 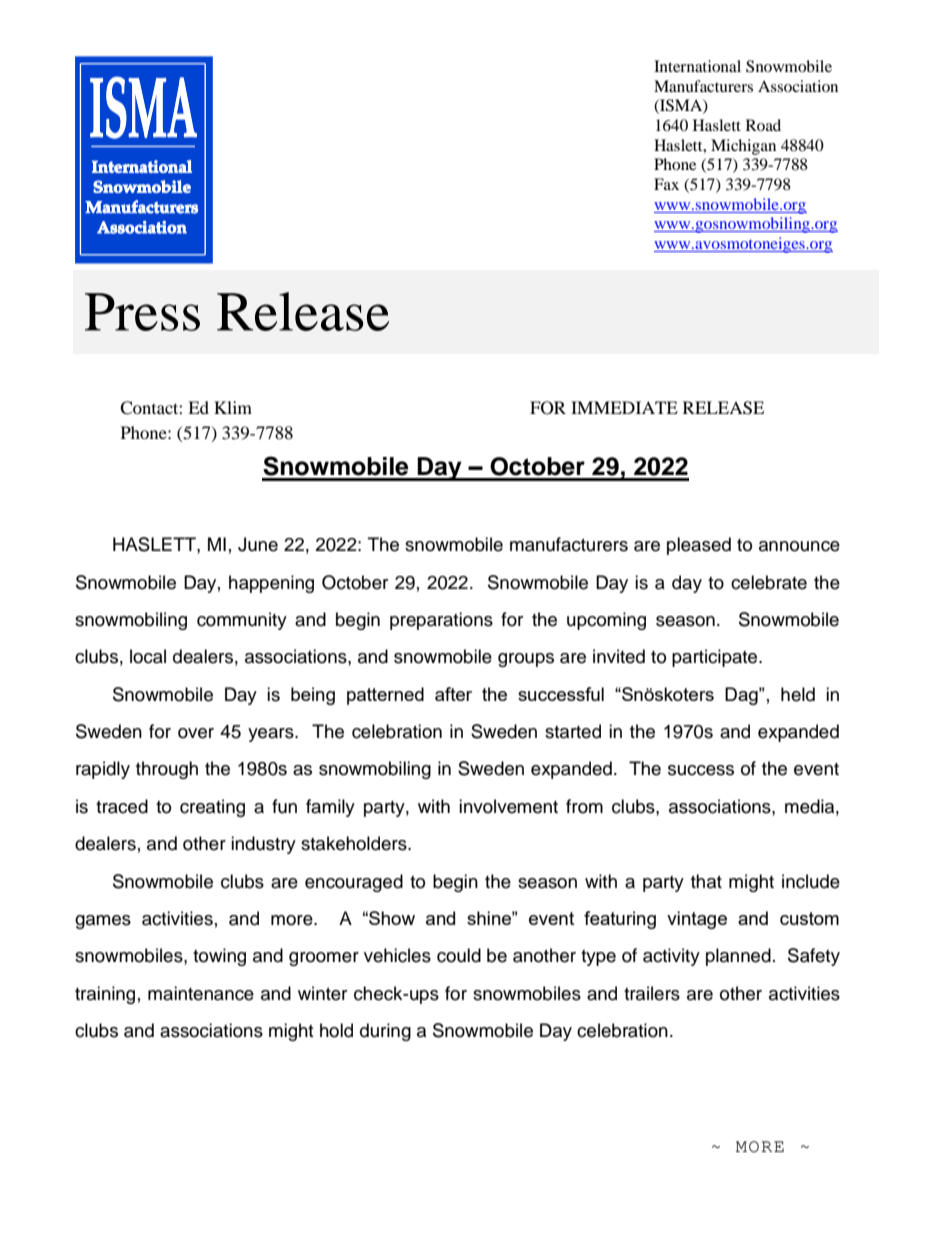 What do you see at coordinates (697, 66) in the screenshot?
I see `International` at bounding box center [697, 66].
